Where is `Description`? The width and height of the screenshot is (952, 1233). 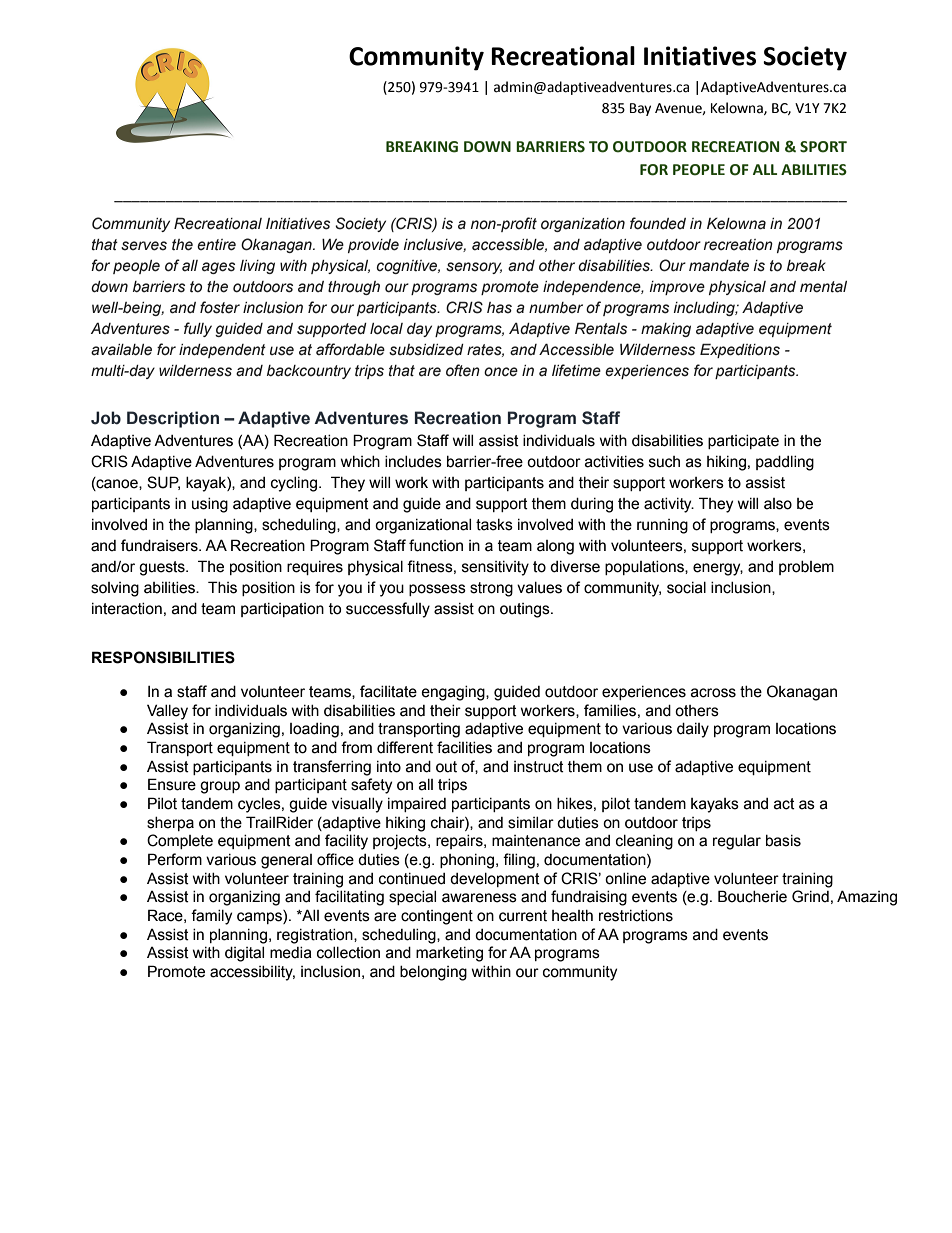 Description is located at coordinates (173, 419).
